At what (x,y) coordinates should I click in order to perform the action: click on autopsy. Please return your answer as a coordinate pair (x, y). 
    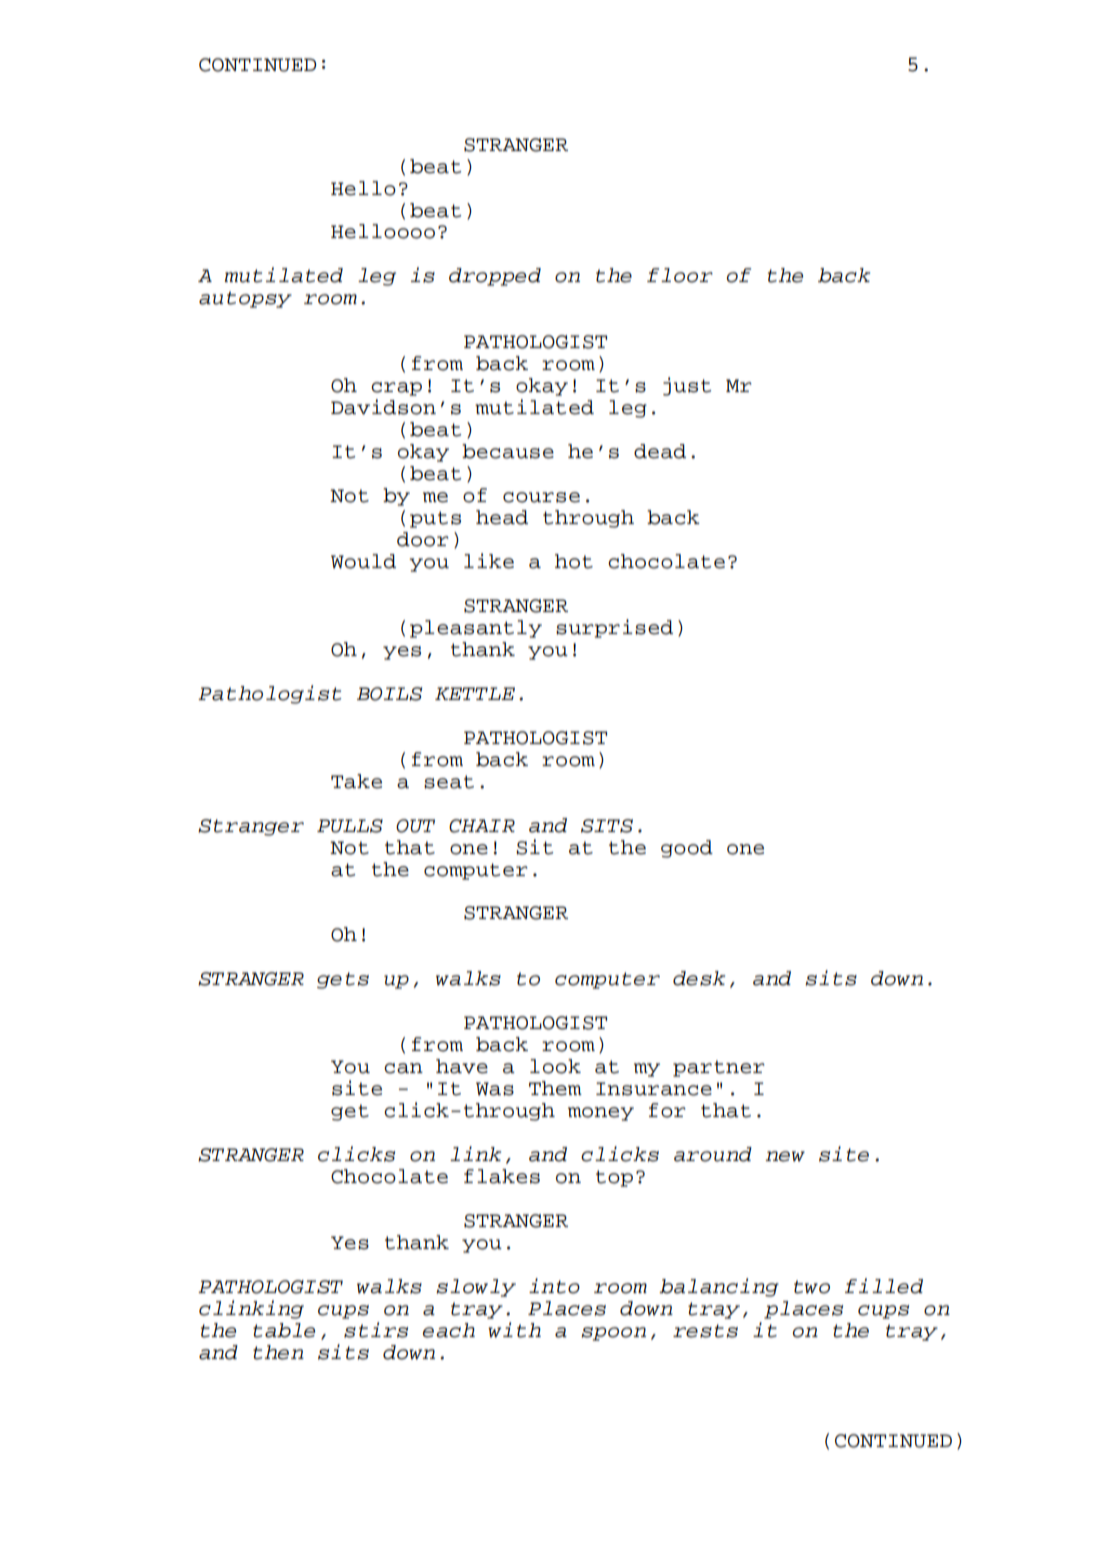
    Looking at the image, I should click on (245, 299).
